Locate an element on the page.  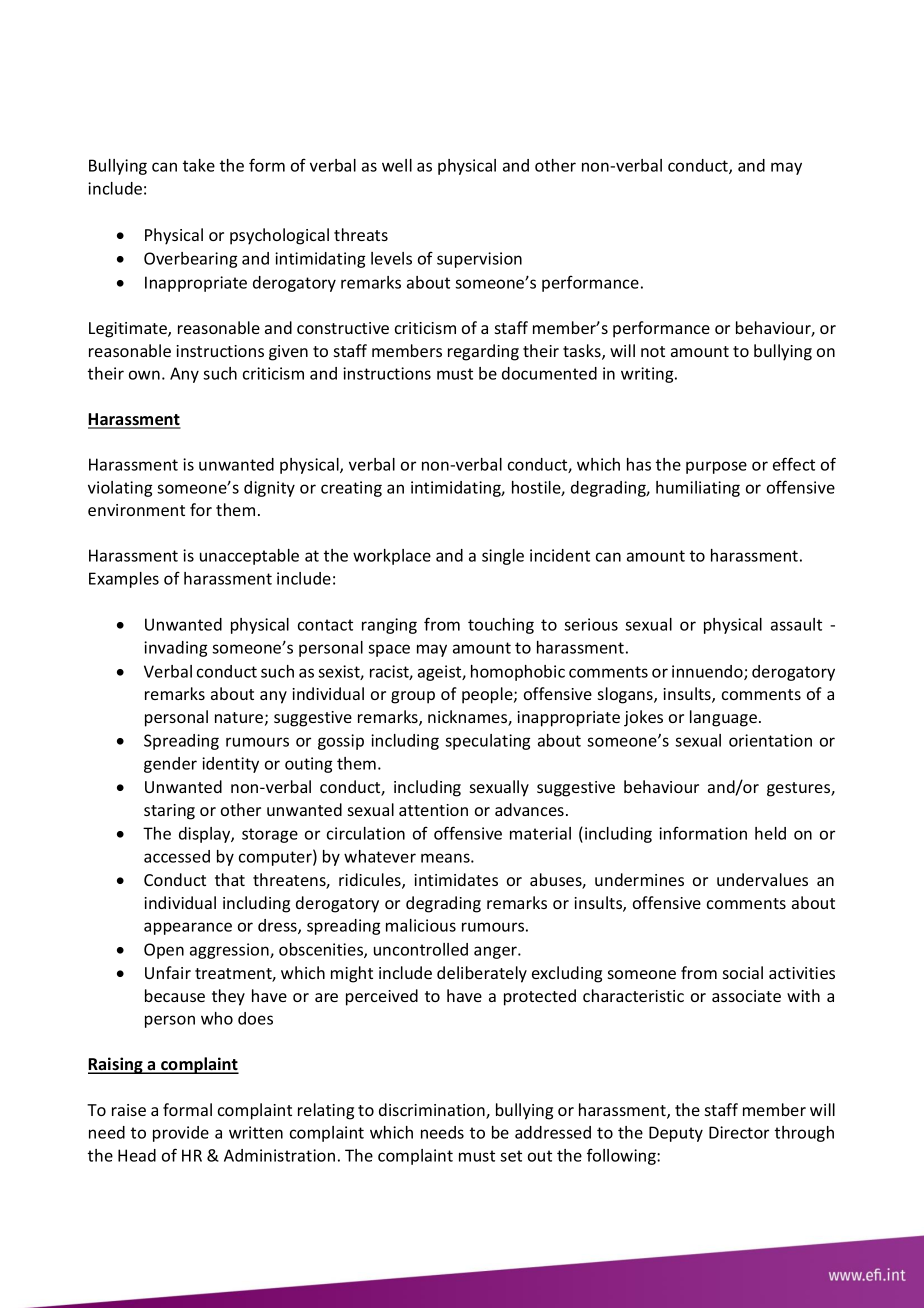
homophobic is located at coordinates (518, 673).
